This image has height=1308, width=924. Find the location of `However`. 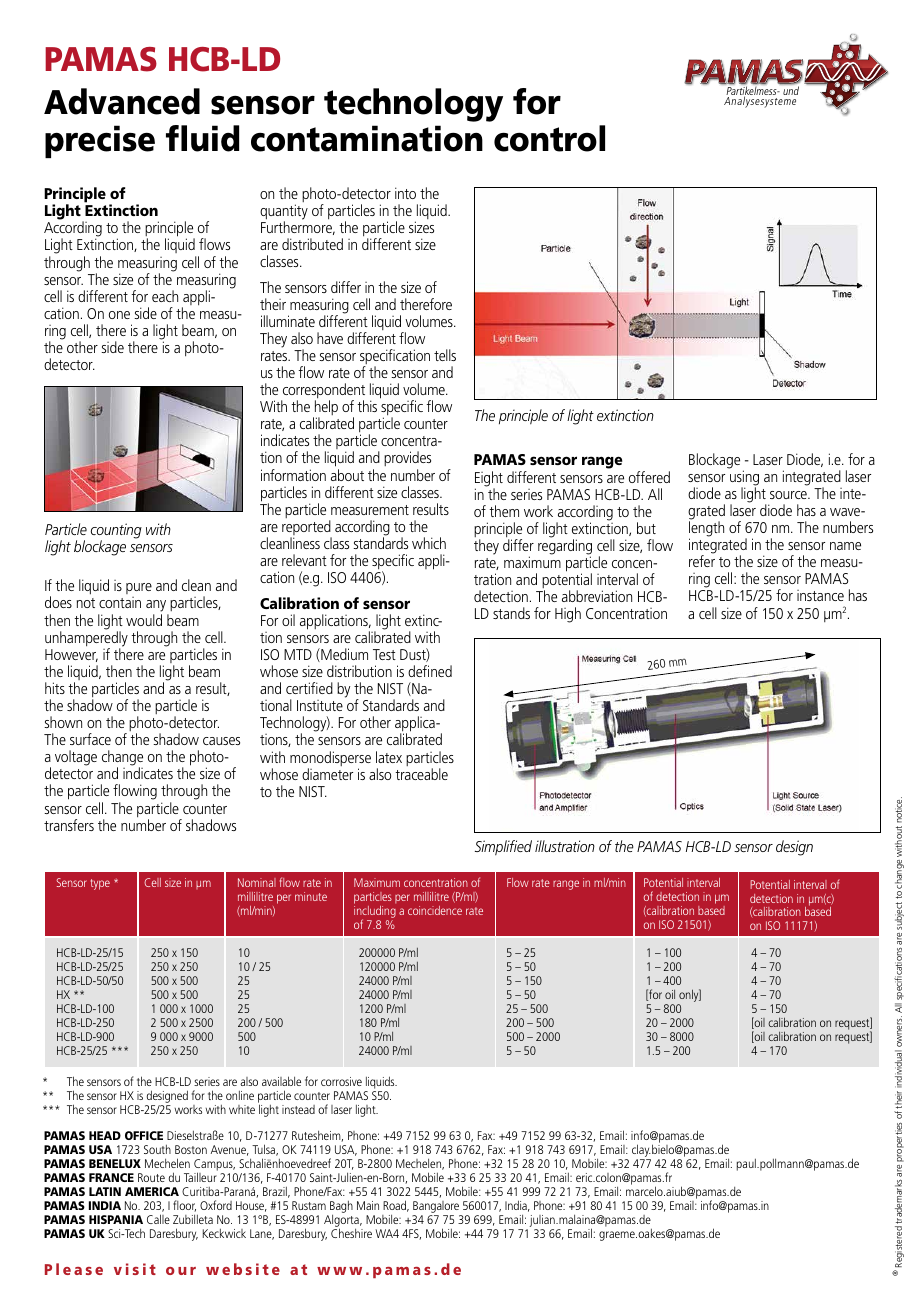

However is located at coordinates (71, 655).
